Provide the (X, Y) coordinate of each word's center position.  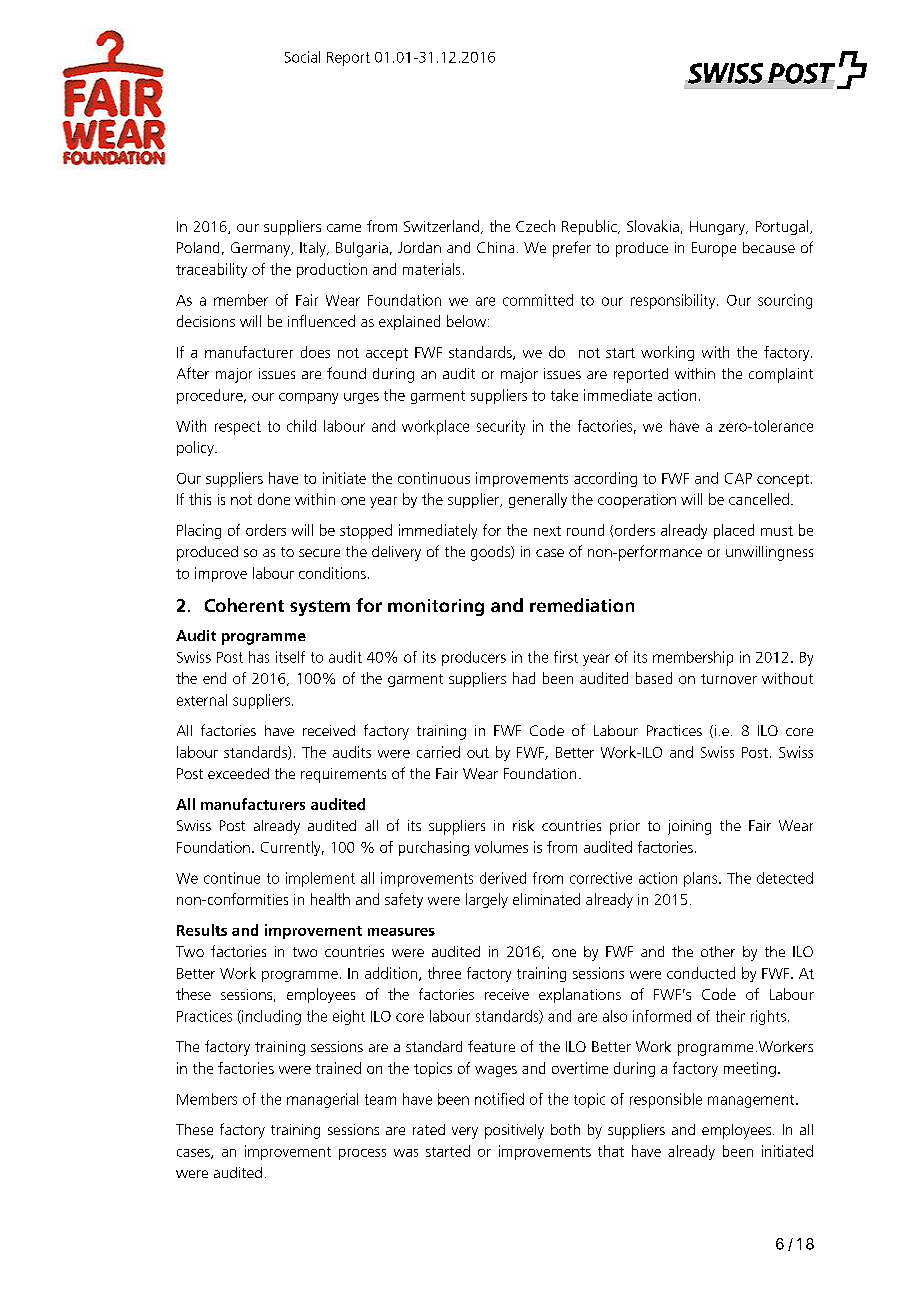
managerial (322, 1100)
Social (302, 57)
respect (238, 428)
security (501, 427)
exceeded (238, 773)
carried (438, 752)
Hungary (718, 228)
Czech (535, 226)
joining (689, 827)
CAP (738, 478)
